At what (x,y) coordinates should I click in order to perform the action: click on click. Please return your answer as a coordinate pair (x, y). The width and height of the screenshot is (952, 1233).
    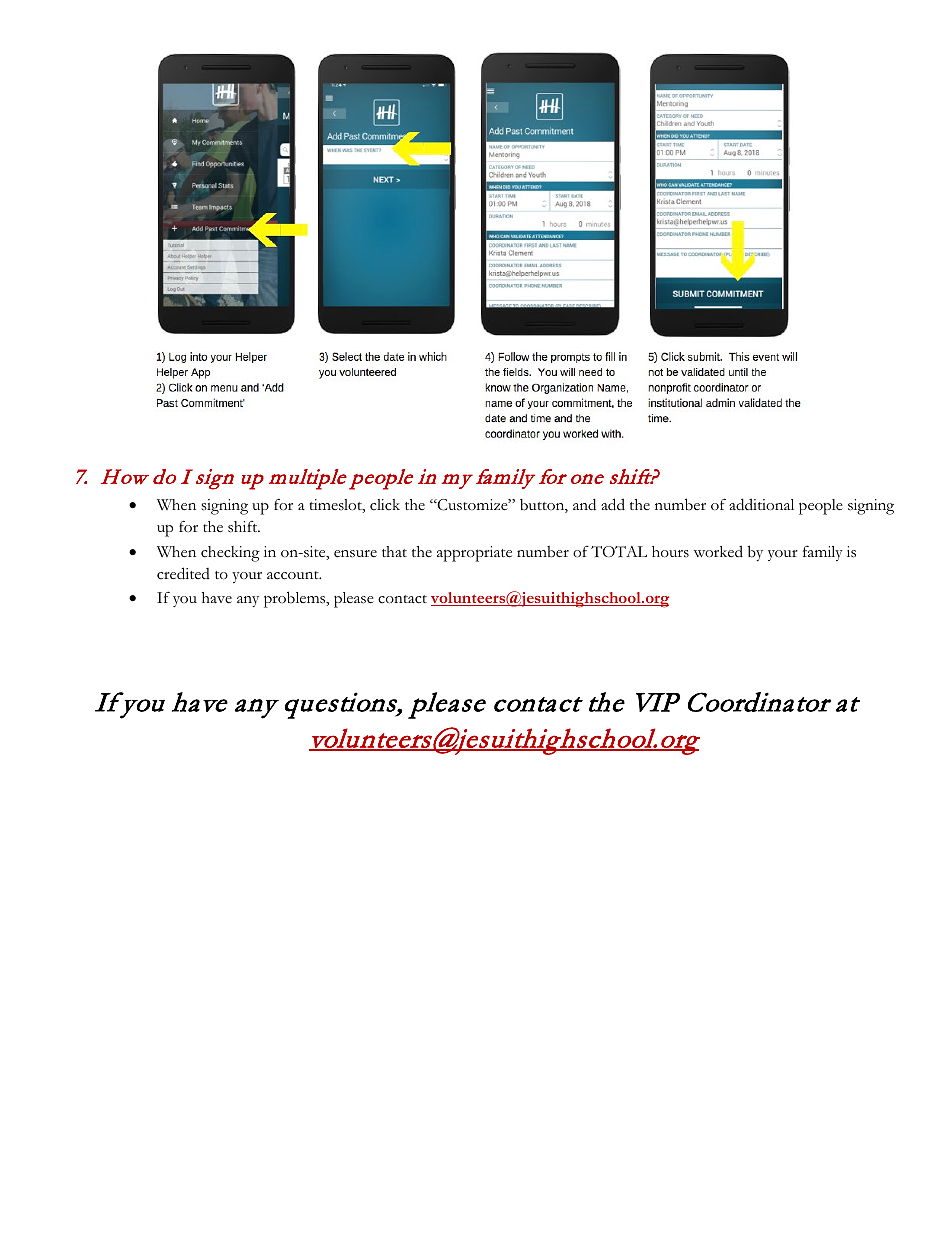
    Looking at the image, I should click on (385, 505).
